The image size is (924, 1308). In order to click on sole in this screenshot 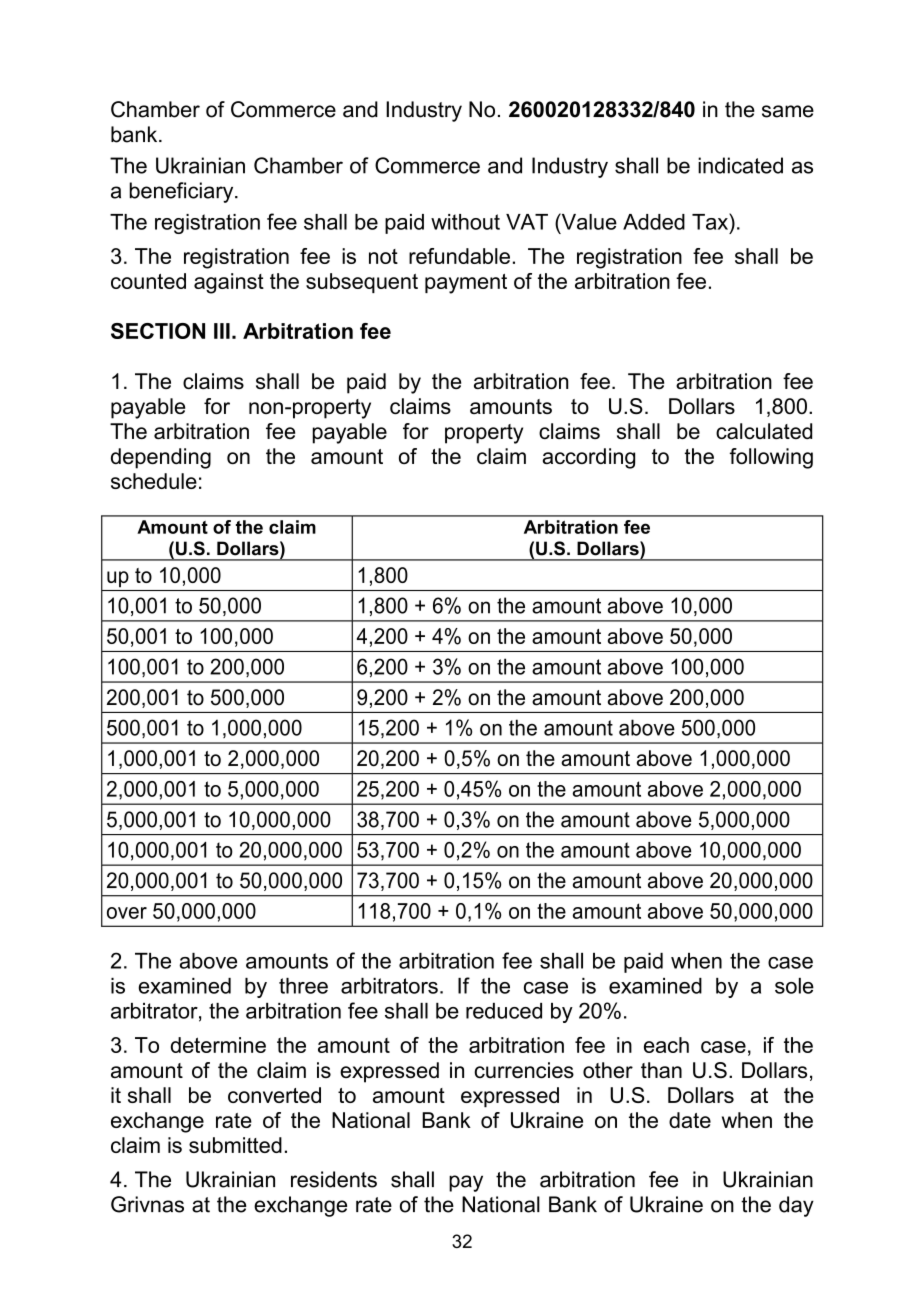, I will do `click(794, 986)`.
